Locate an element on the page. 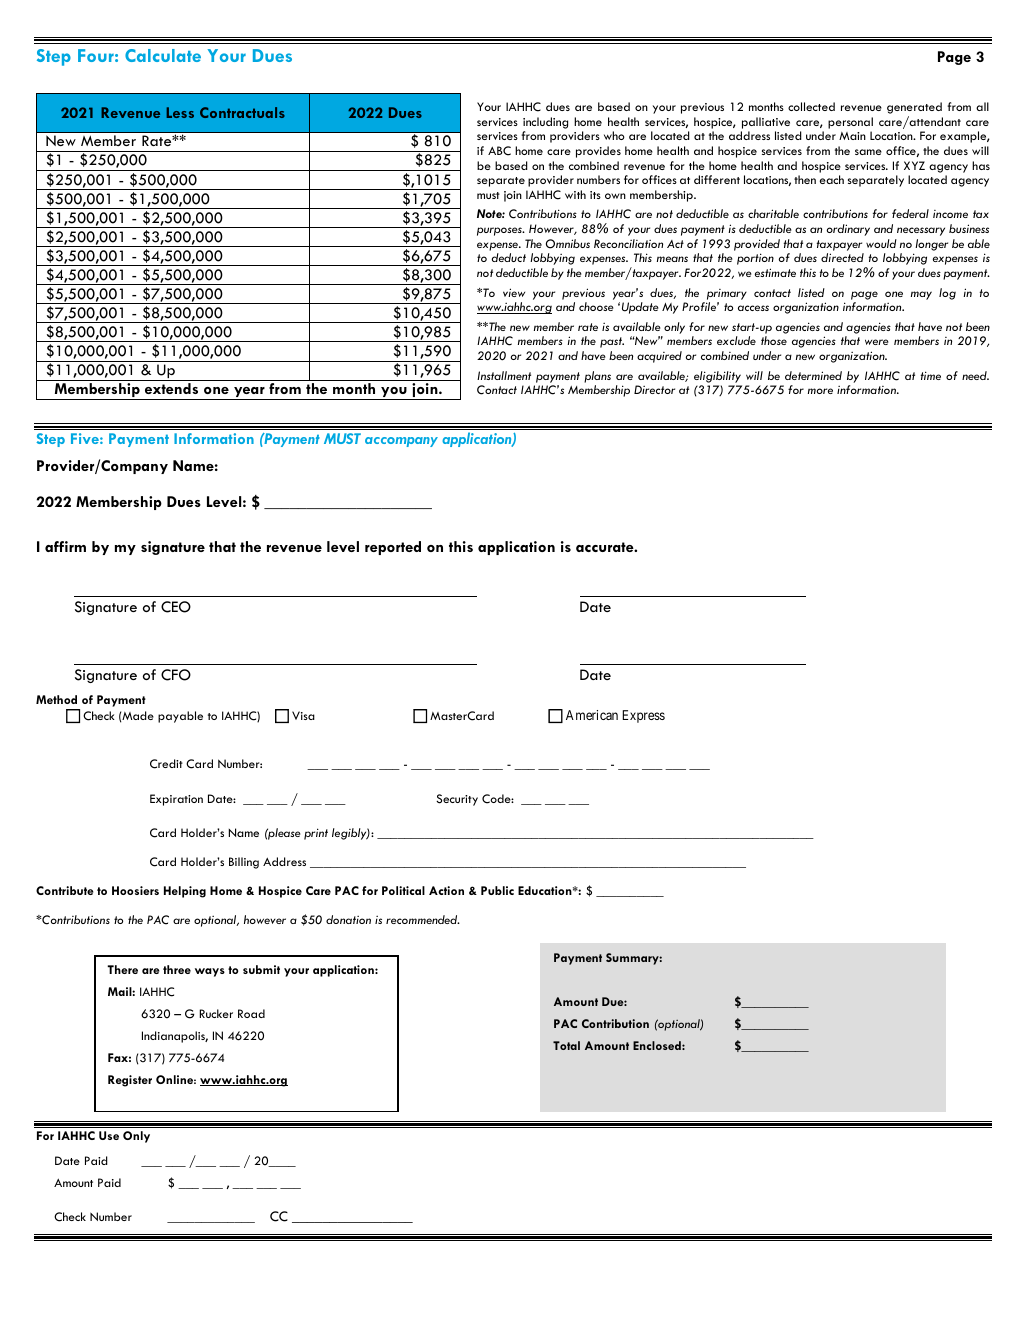 The image size is (1026, 1327). Public is located at coordinates (497, 890).
